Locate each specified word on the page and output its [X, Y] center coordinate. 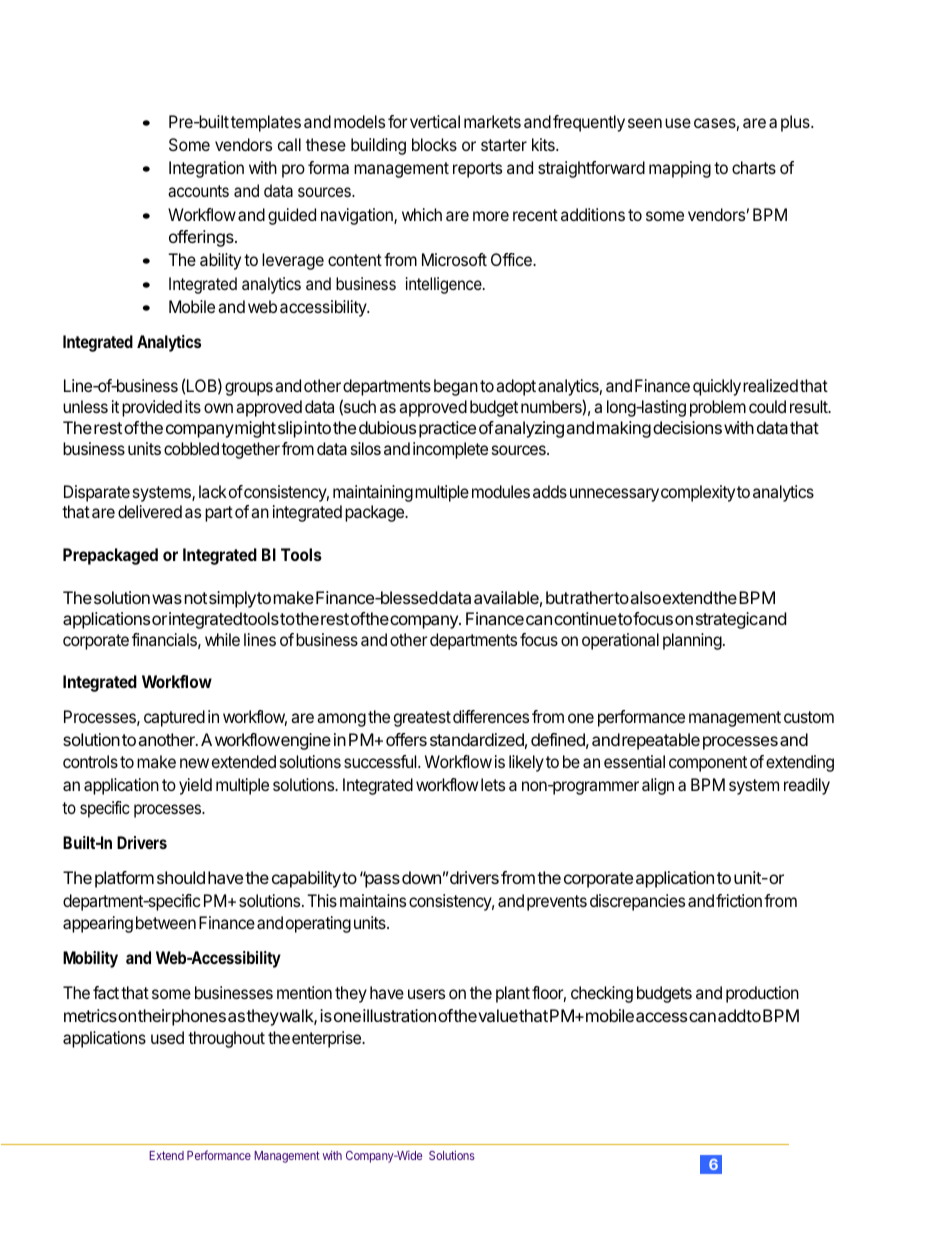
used [167, 1037]
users [426, 994]
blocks [434, 144]
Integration [206, 169]
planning [692, 641]
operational [620, 641]
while [222, 639]
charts [754, 167]
